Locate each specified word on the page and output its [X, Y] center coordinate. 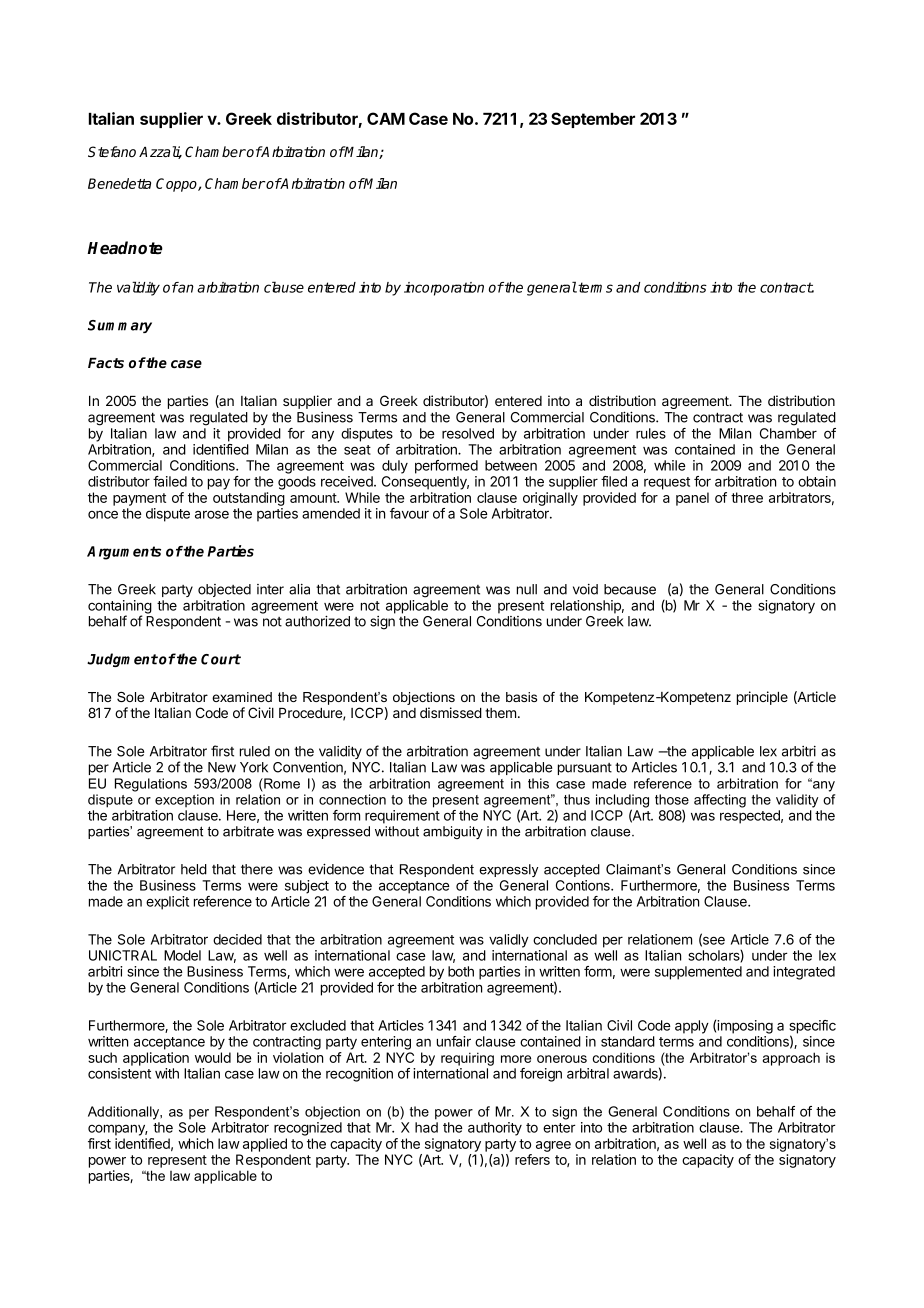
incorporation [444, 289]
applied [265, 1145]
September [593, 120]
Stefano [112, 151]
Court [221, 659]
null [527, 589]
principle [762, 698]
